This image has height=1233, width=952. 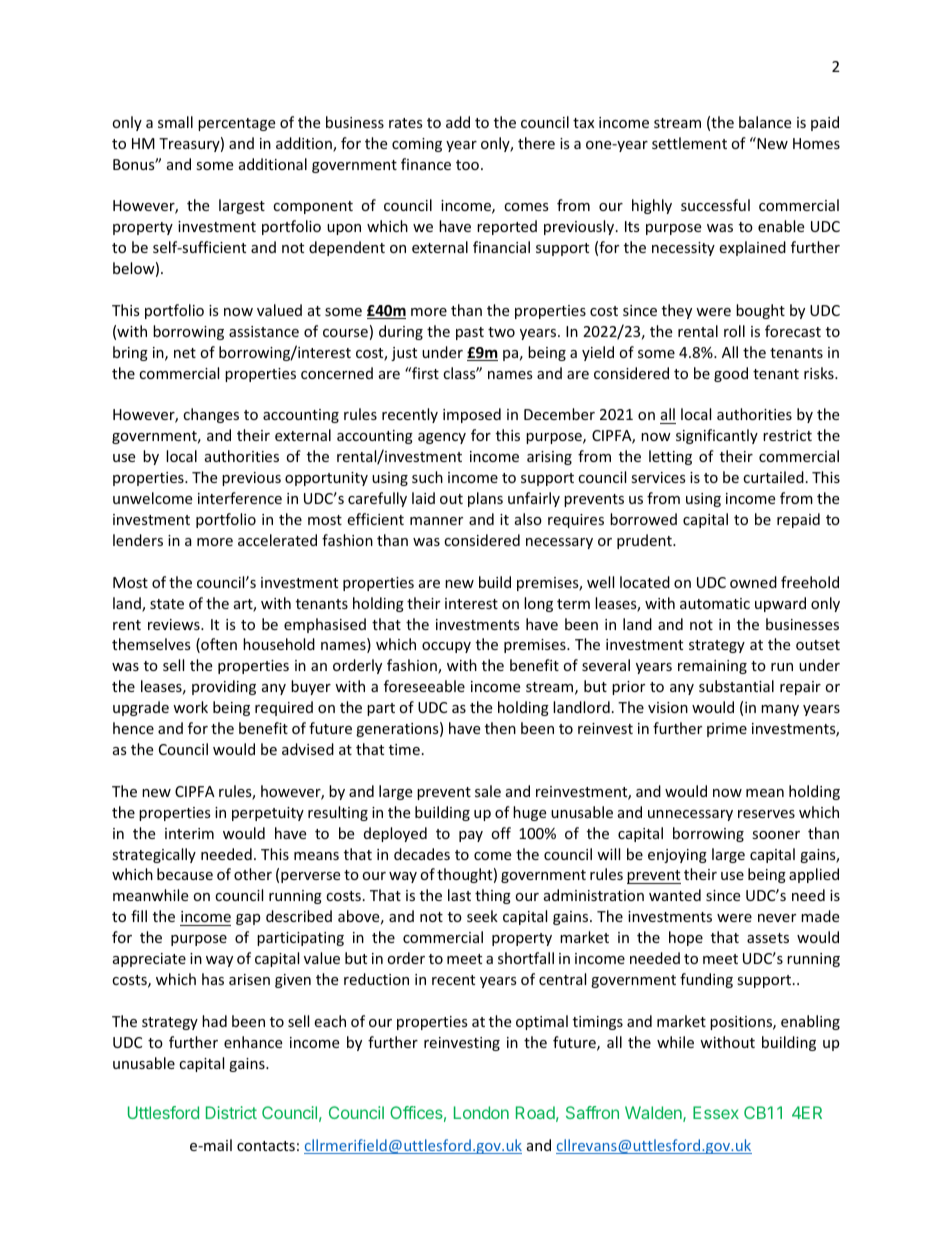 I want to click on enjoying, so click(x=677, y=856).
